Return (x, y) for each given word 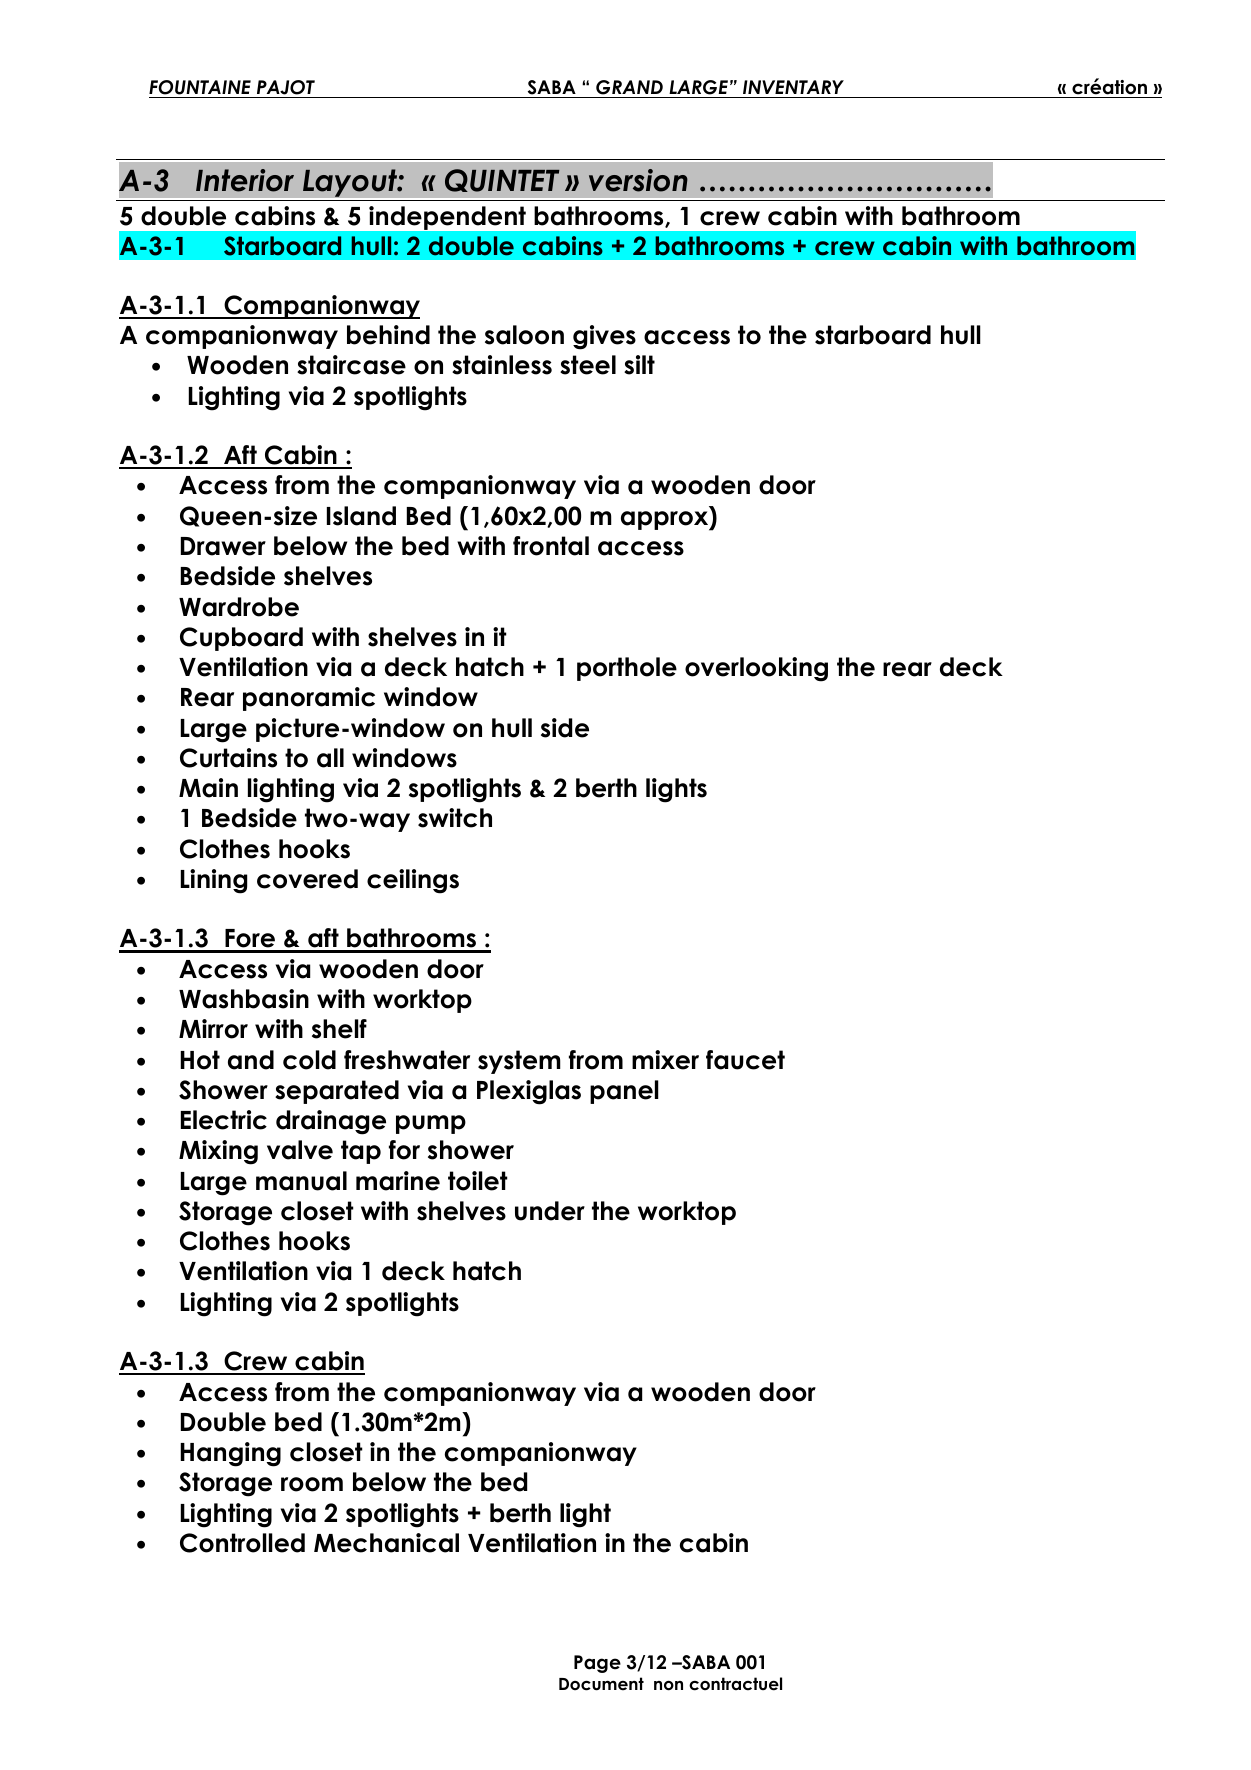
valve (300, 1150)
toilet (478, 1181)
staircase (351, 365)
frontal (551, 546)
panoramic (309, 699)
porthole (627, 669)
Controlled (242, 1543)
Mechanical (386, 1543)
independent (447, 218)
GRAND (629, 89)
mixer (665, 1060)
